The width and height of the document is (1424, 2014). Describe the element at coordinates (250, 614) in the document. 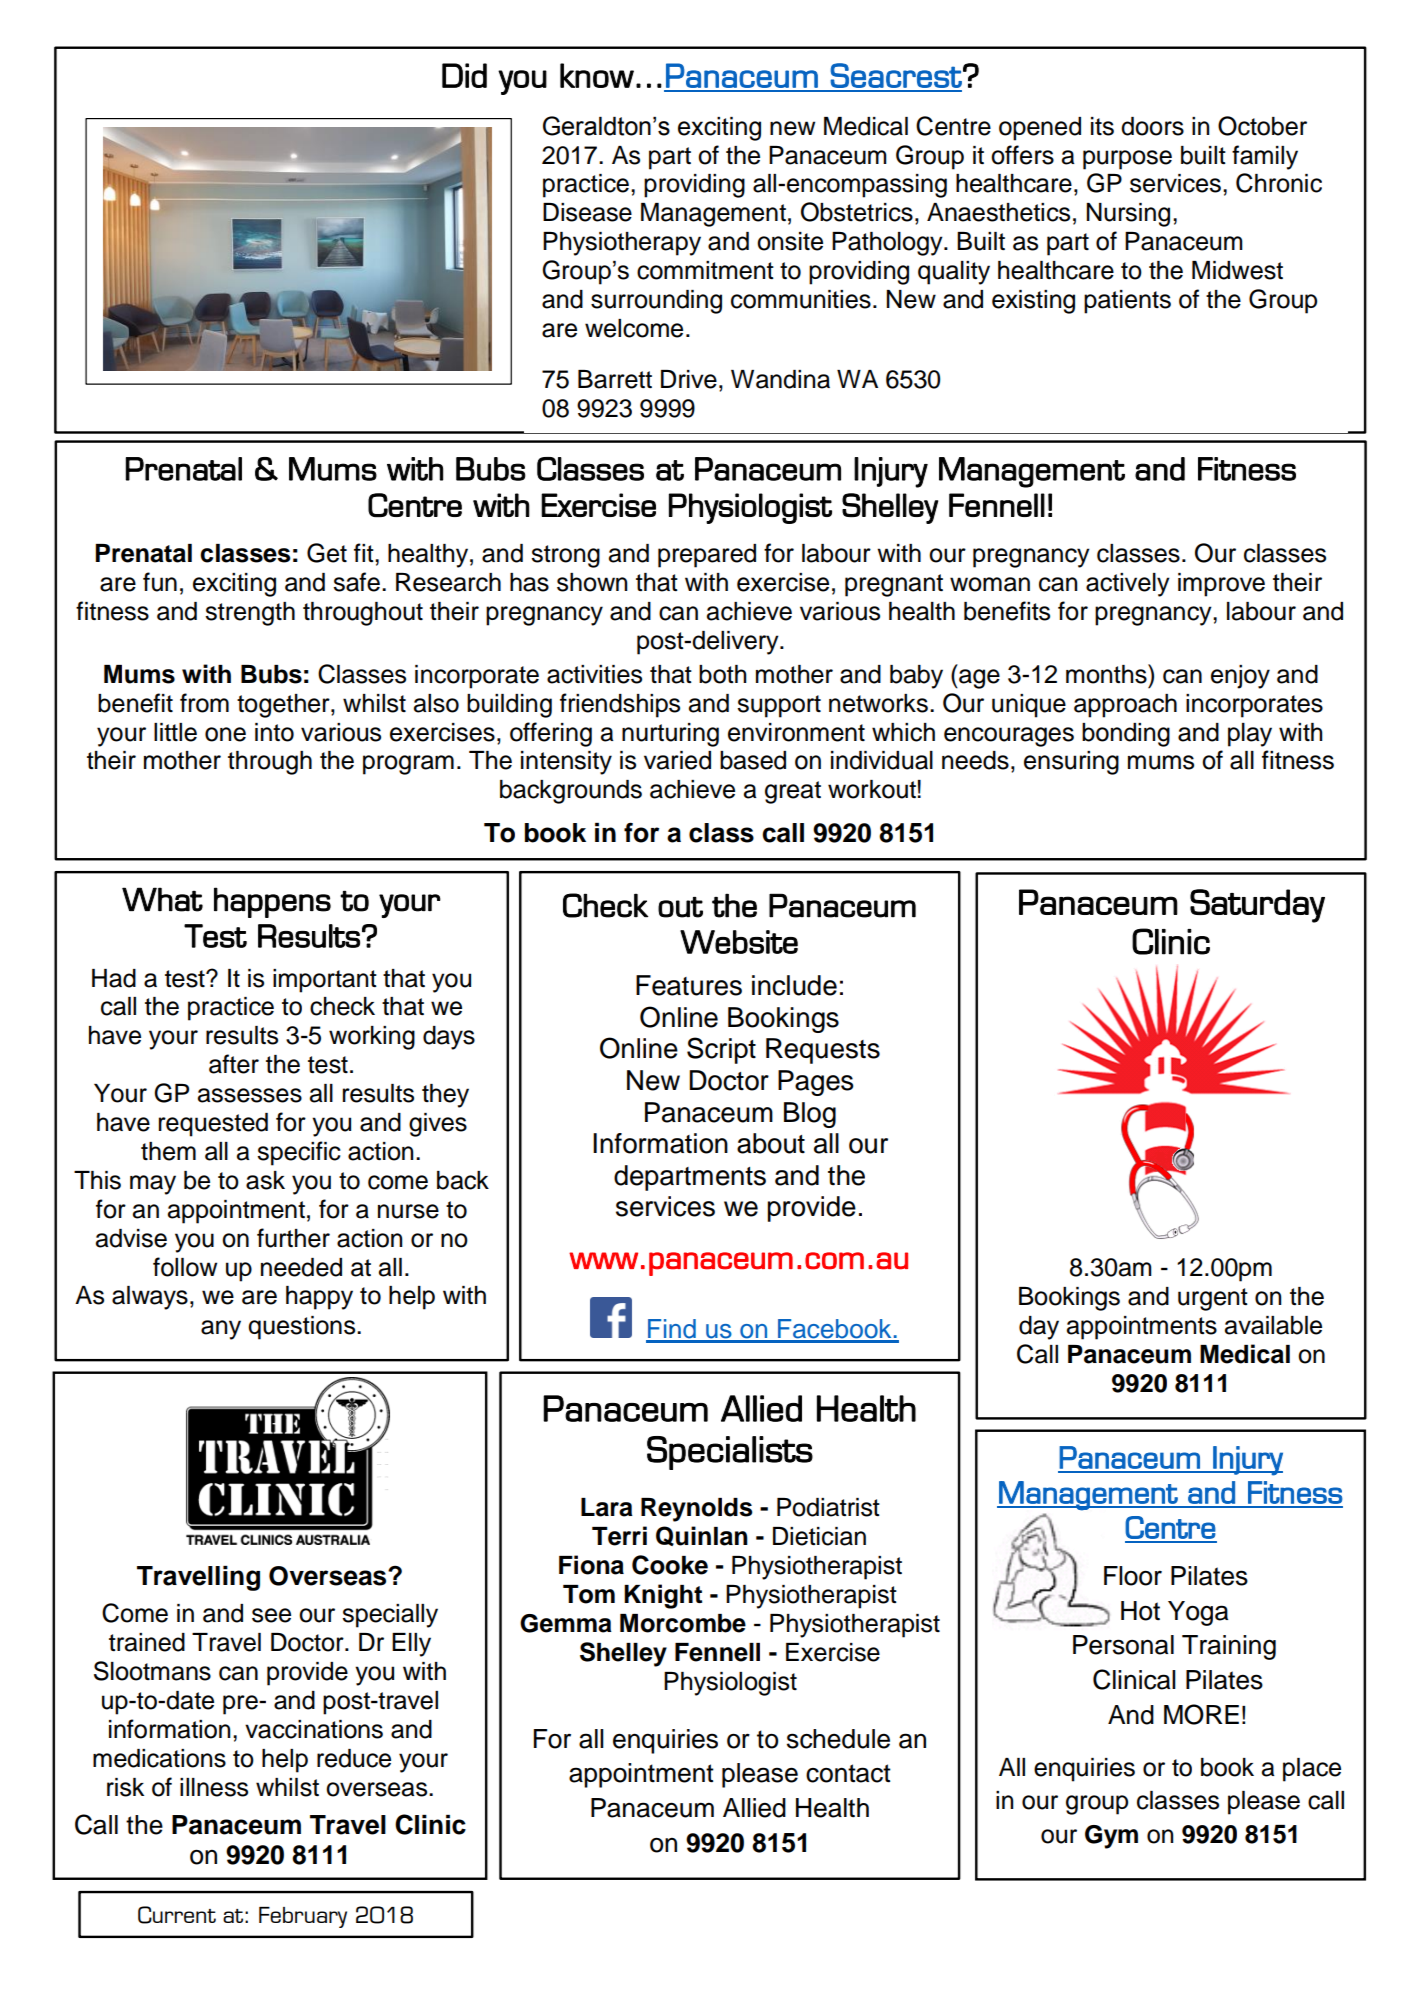

I see `strength` at that location.
